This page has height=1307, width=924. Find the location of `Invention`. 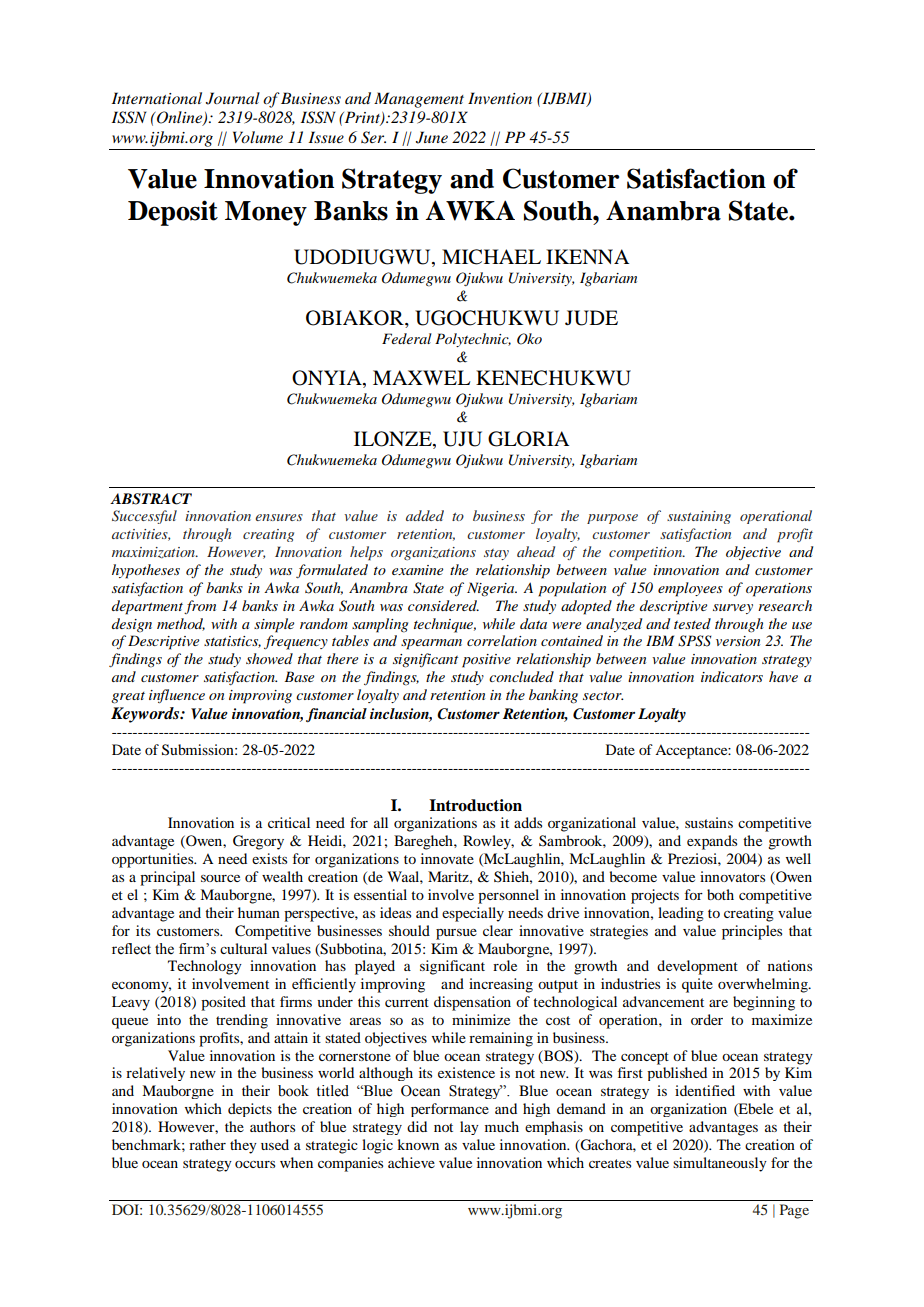

Invention is located at coordinates (500, 98).
